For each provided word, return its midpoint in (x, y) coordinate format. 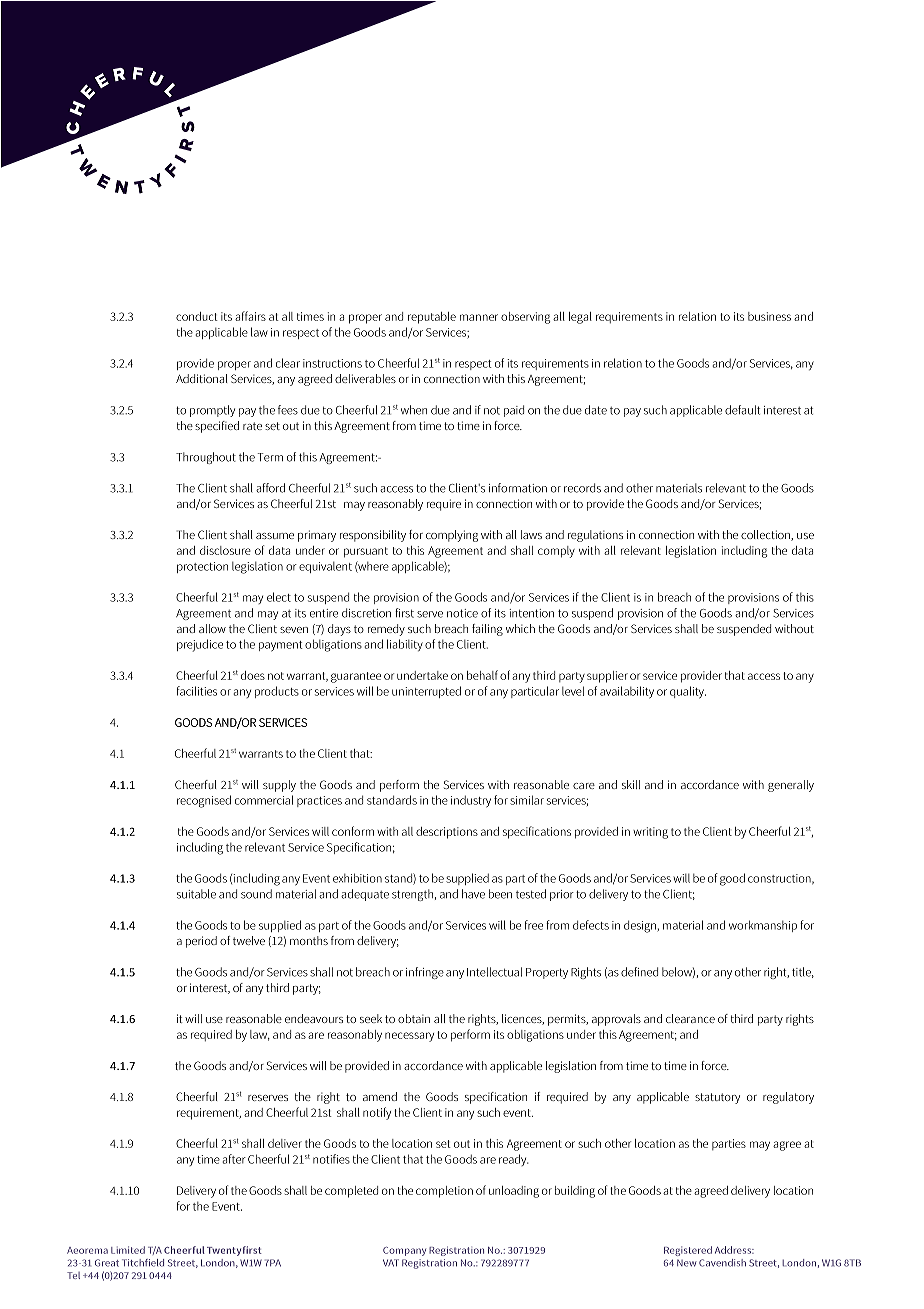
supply (279, 786)
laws (531, 534)
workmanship (763, 926)
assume (275, 536)
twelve (249, 940)
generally (791, 786)
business (769, 316)
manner (479, 317)
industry (471, 801)
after (234, 1159)
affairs (250, 316)
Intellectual (494, 972)
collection (766, 535)
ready (514, 1160)
